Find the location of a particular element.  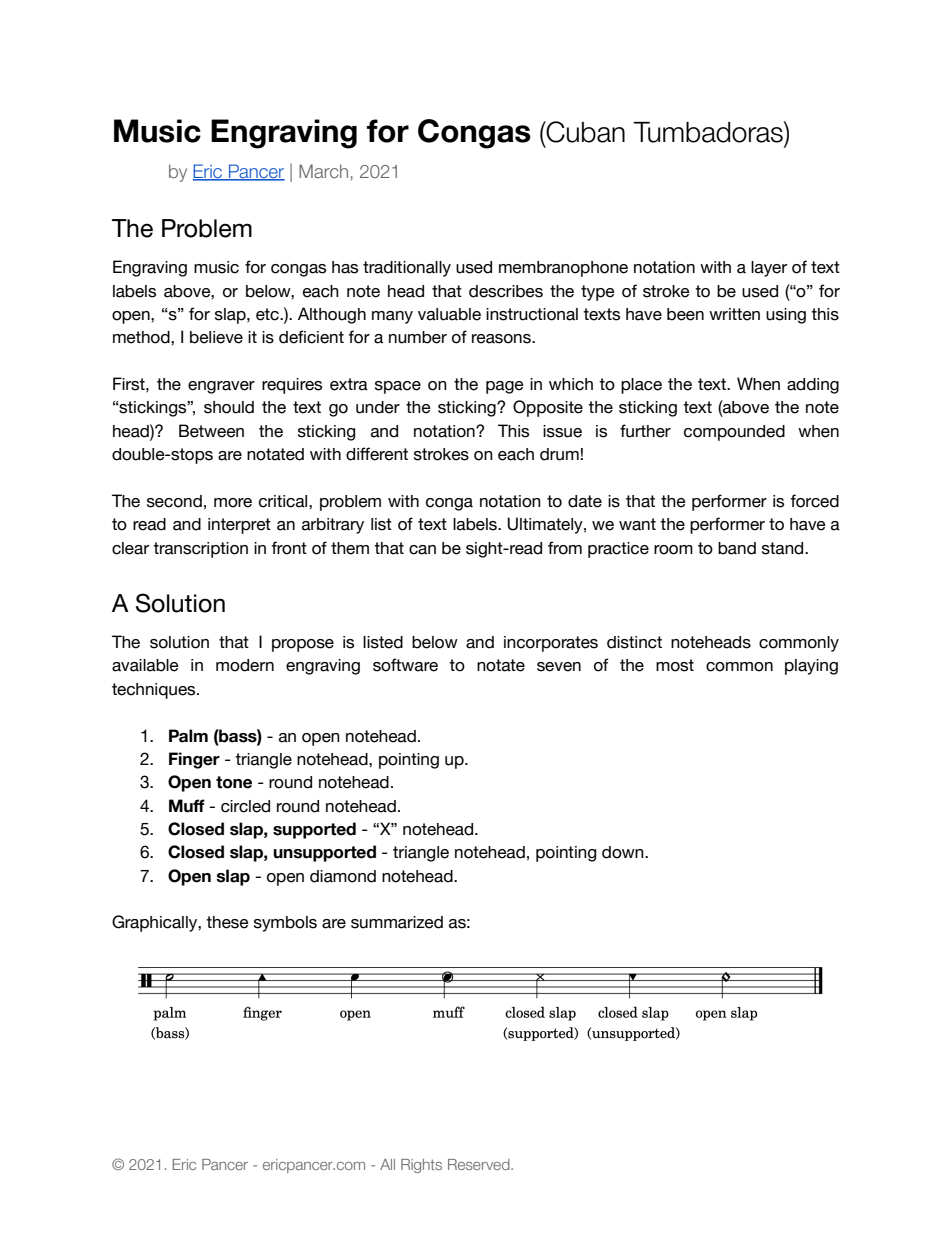

traditionally is located at coordinates (407, 269).
